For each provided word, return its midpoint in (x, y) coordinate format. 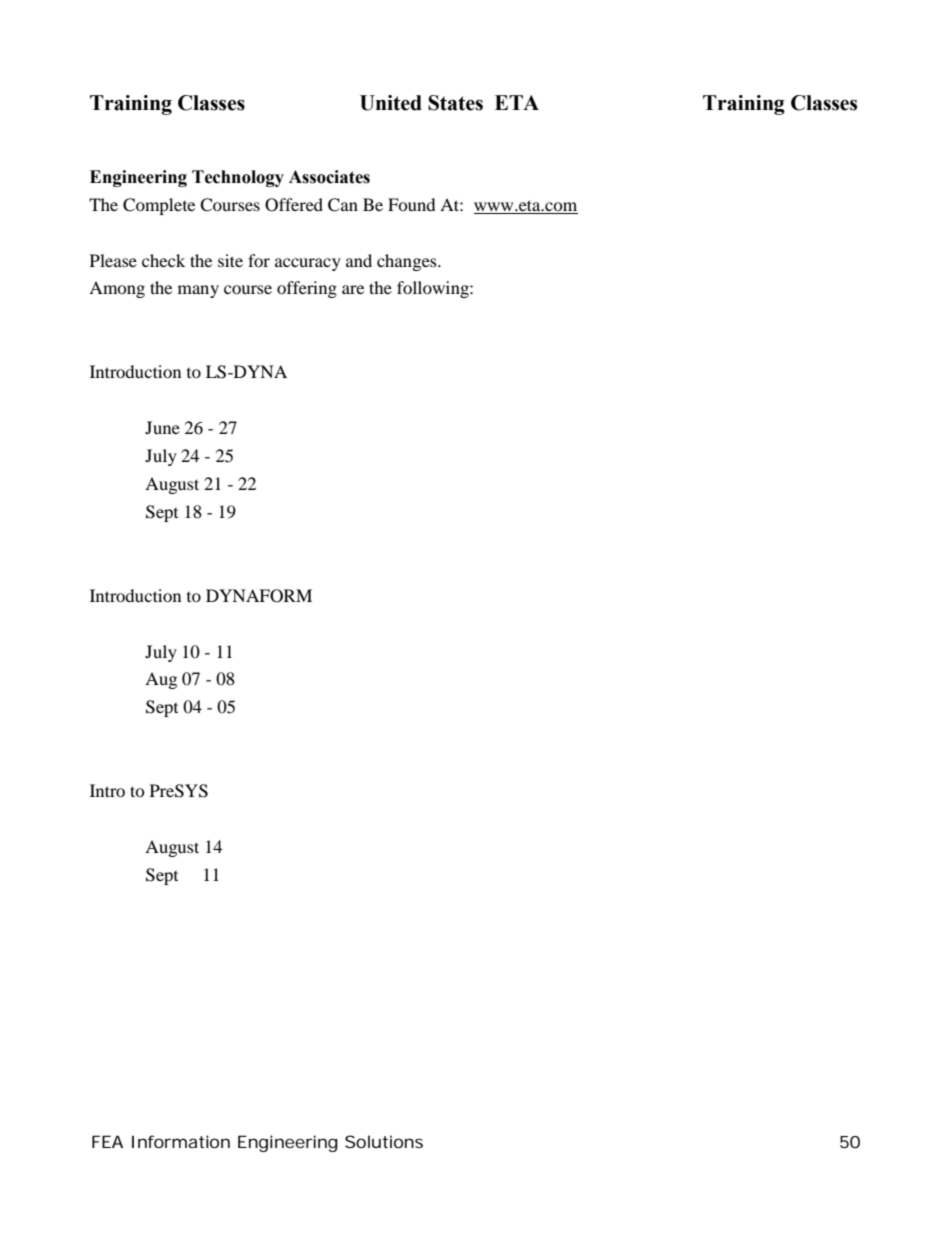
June (162, 427)
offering (307, 289)
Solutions (384, 1141)
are (353, 289)
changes (408, 262)
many (198, 291)
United (391, 103)
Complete (159, 206)
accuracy (308, 264)
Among (117, 289)
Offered (294, 205)
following (434, 289)
